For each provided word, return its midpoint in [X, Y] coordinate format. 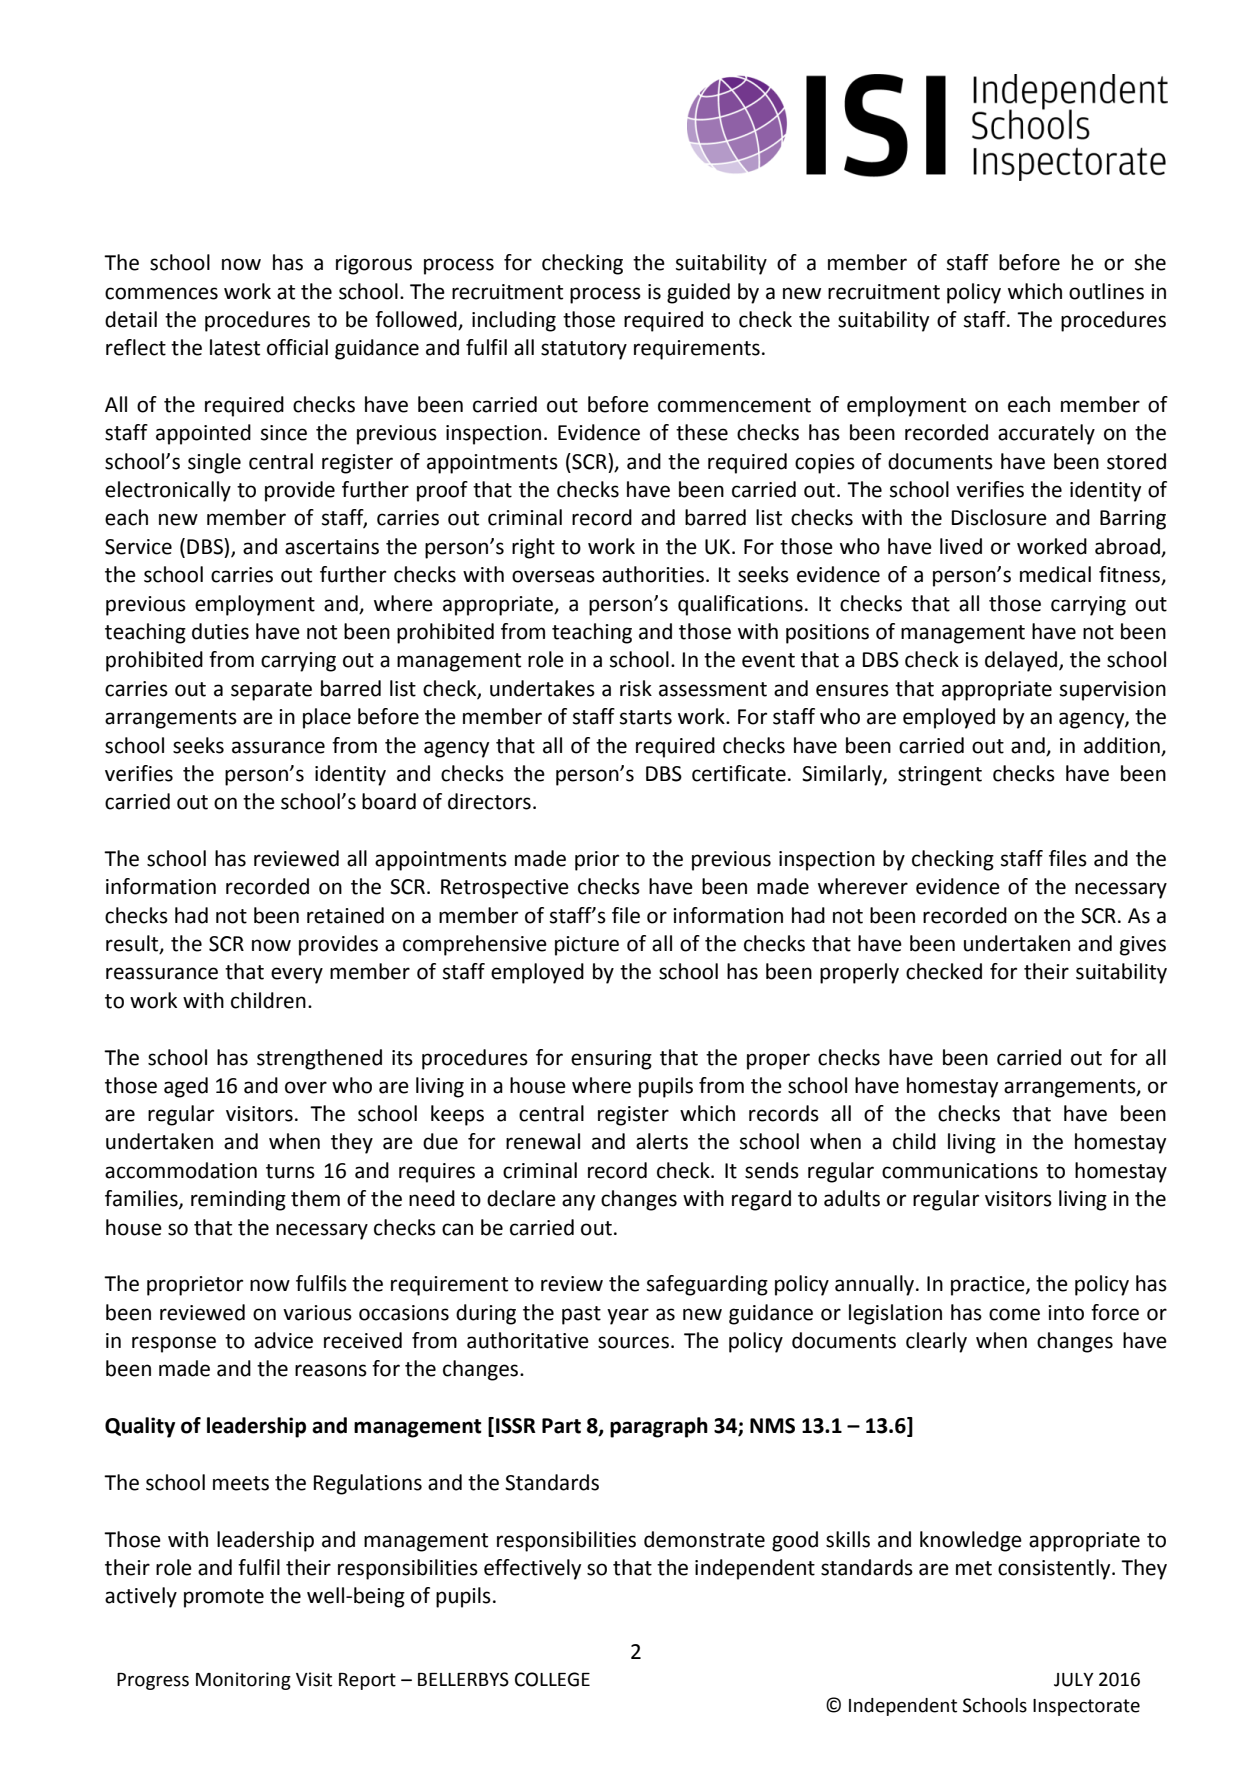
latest [235, 347]
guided [698, 293]
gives [1143, 946]
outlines [1106, 291]
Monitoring [243, 1681]
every [297, 975]
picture [587, 946]
